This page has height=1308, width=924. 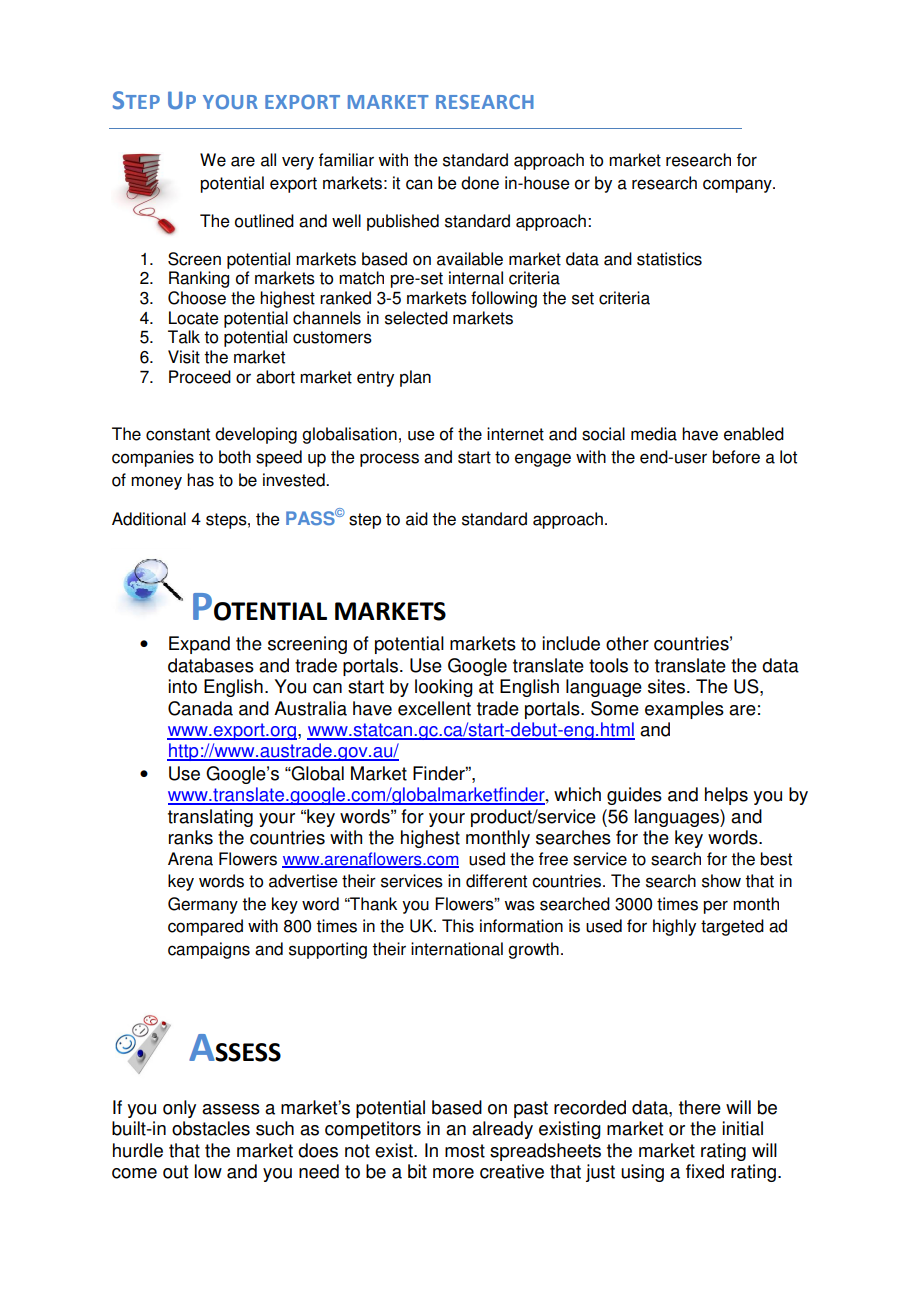 I want to click on looking, so click(x=444, y=688).
